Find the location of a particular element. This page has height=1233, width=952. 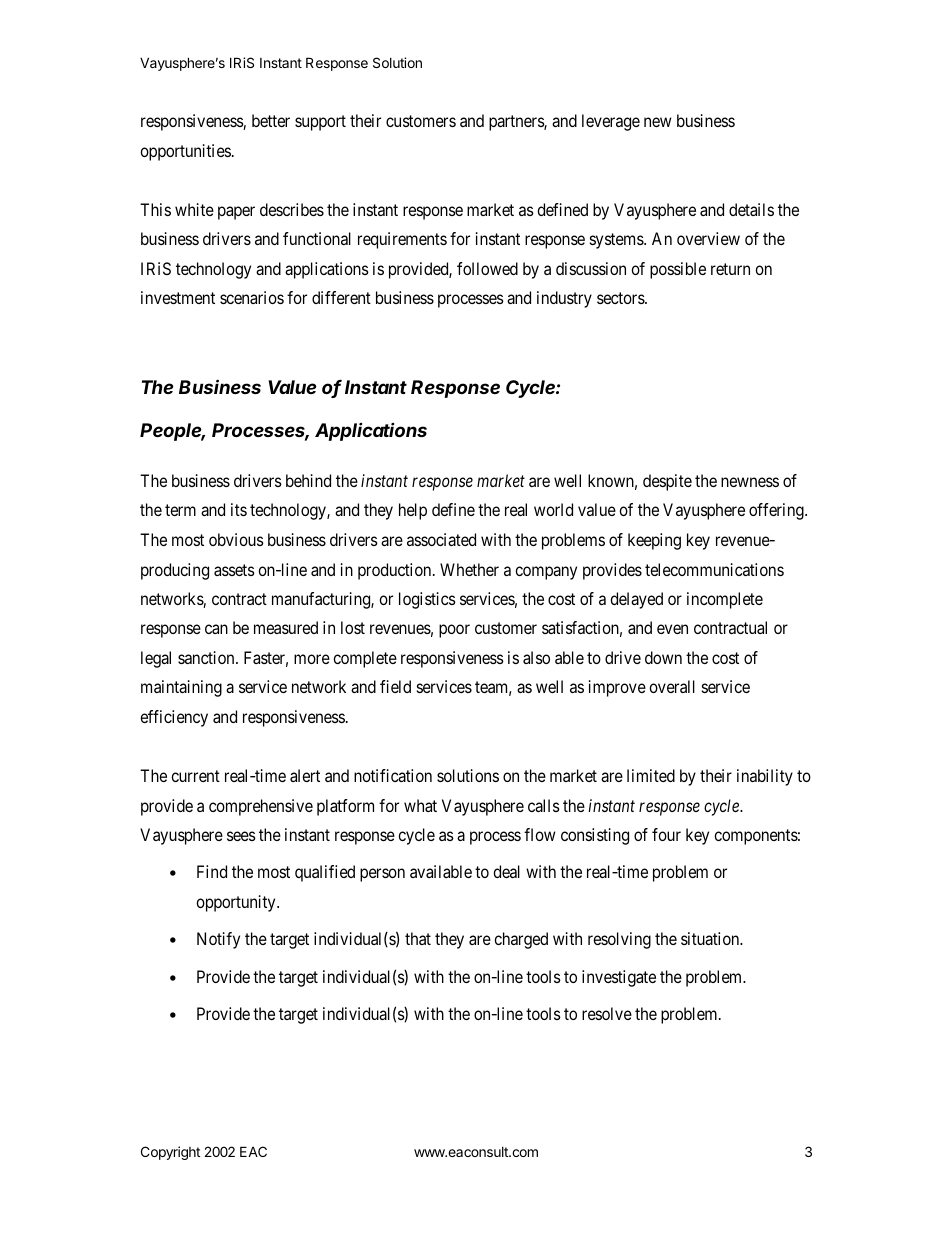

poor is located at coordinates (454, 631).
